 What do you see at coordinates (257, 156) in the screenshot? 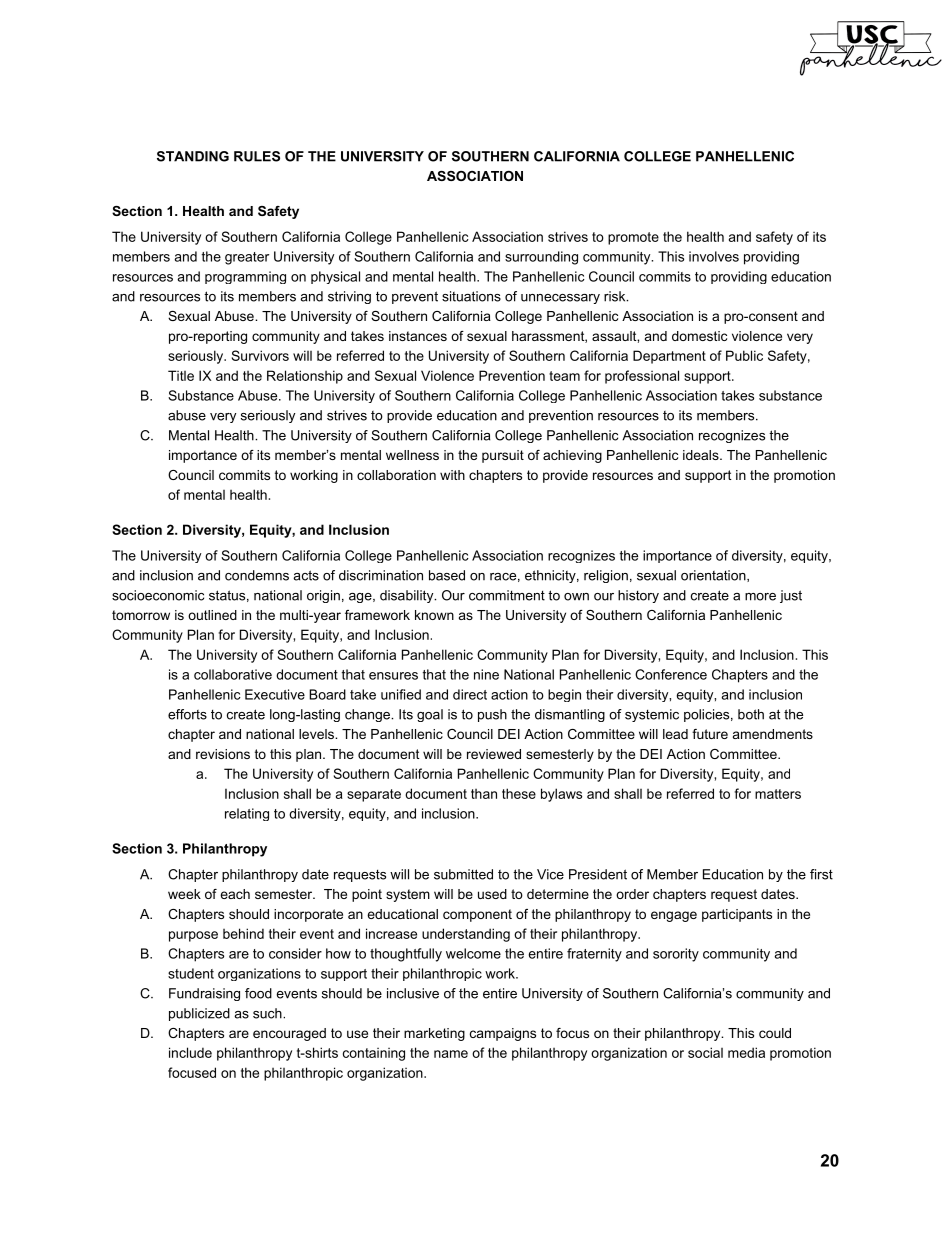
I see `RULES` at bounding box center [257, 156].
